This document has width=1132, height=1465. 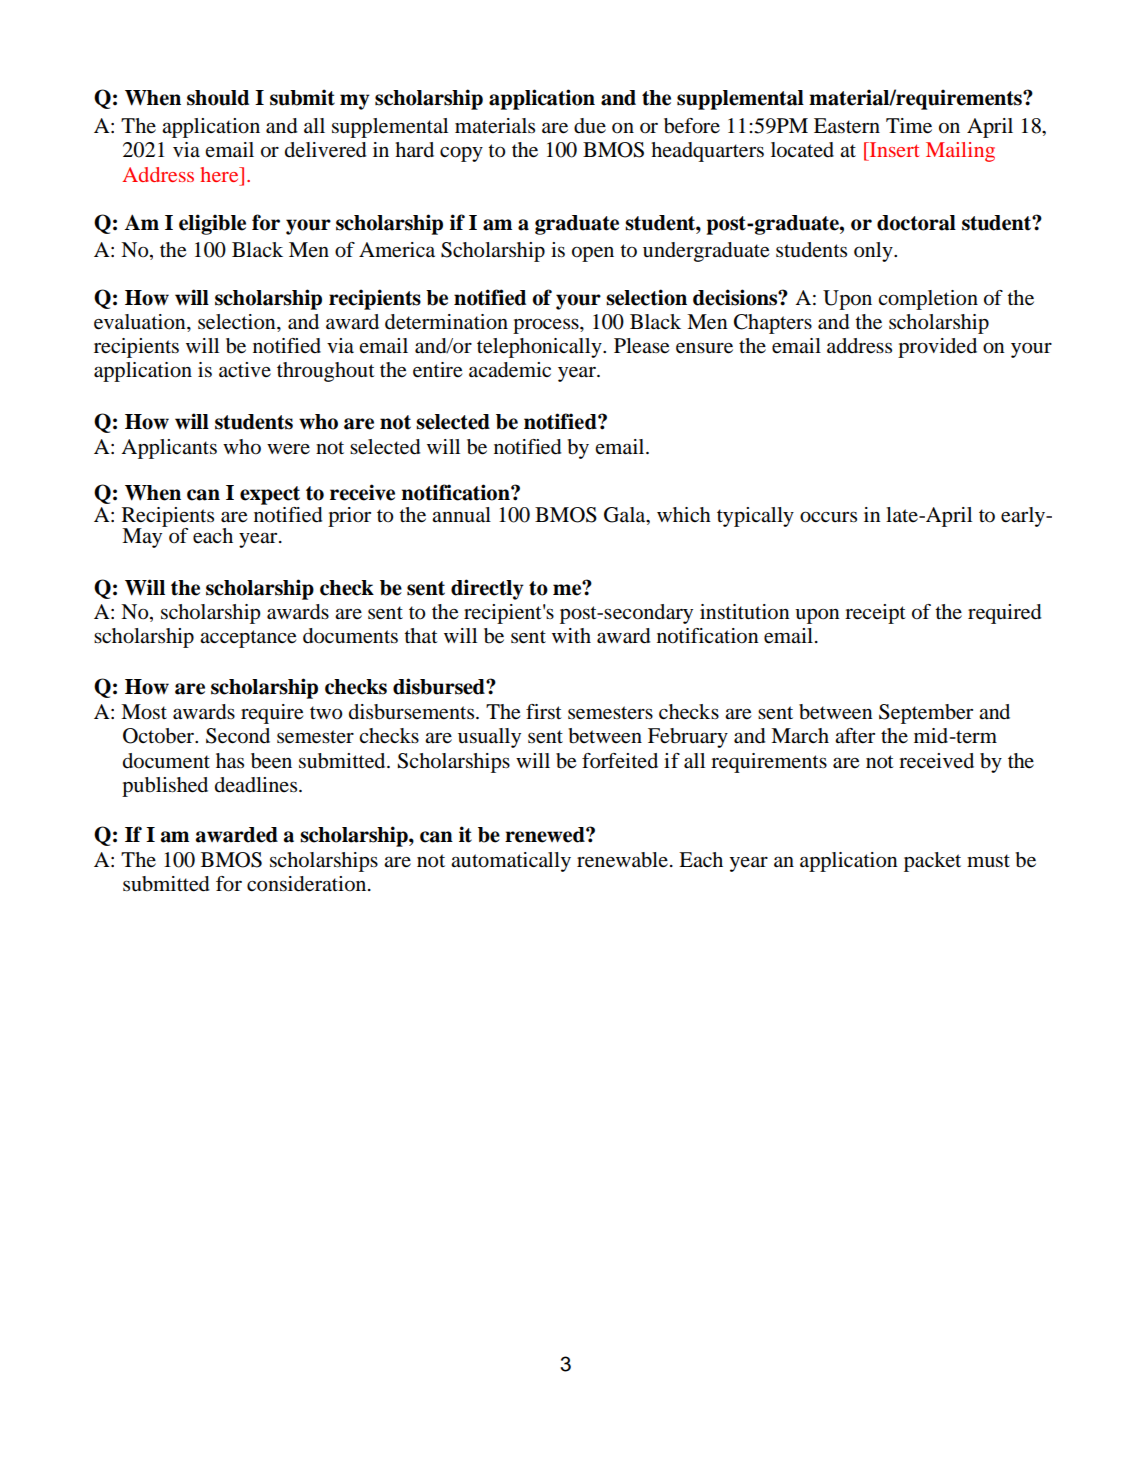 I want to click on first, so click(x=544, y=712).
